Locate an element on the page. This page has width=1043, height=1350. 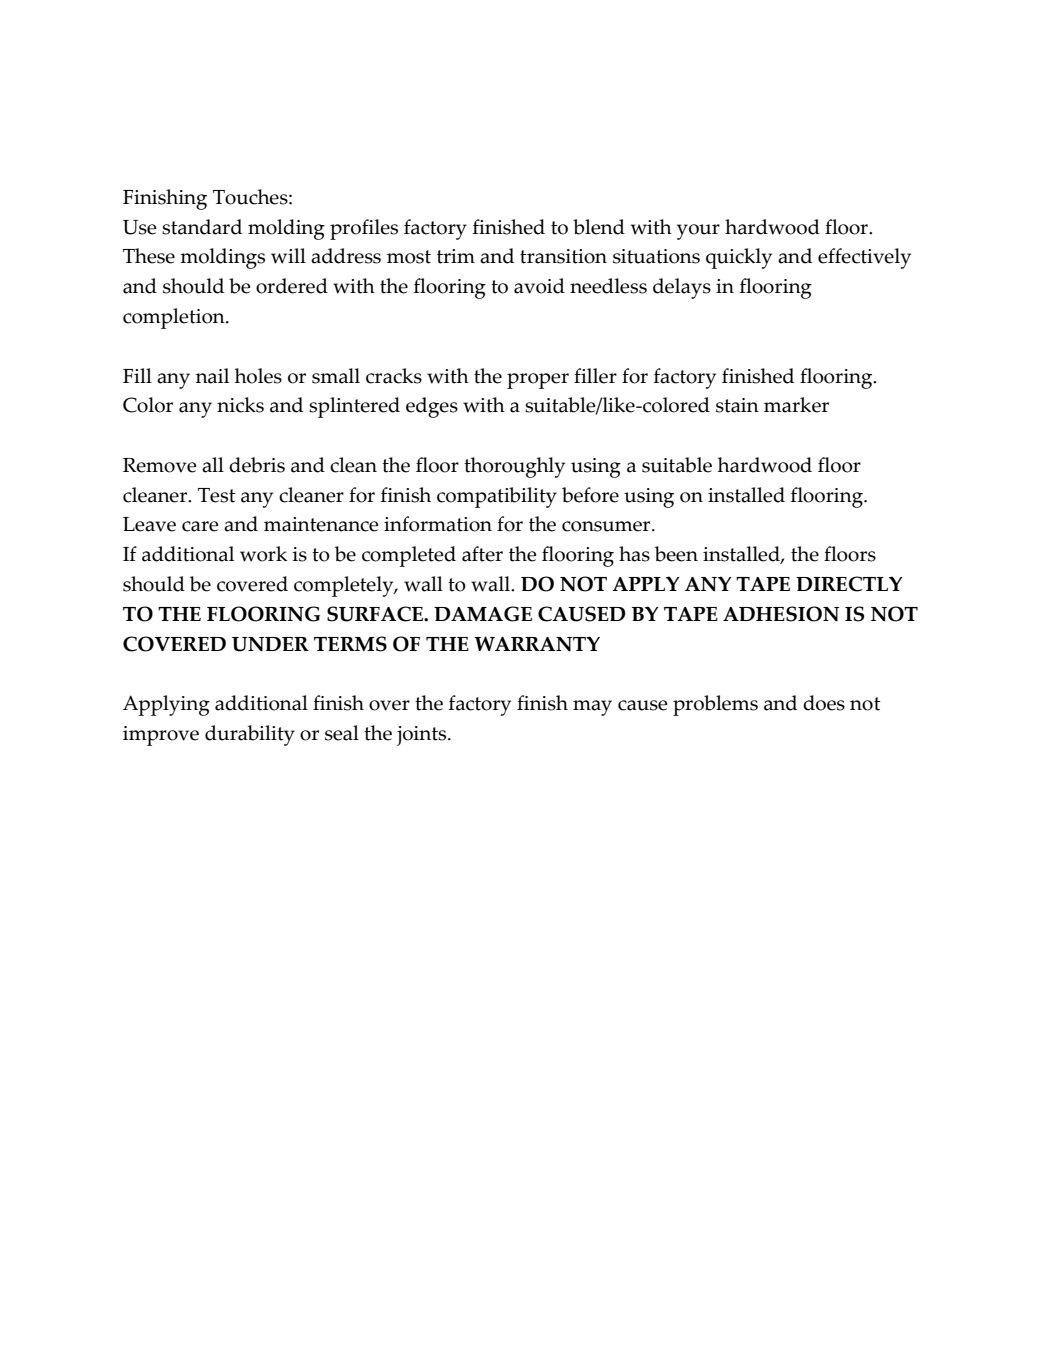
standard is located at coordinates (202, 227).
